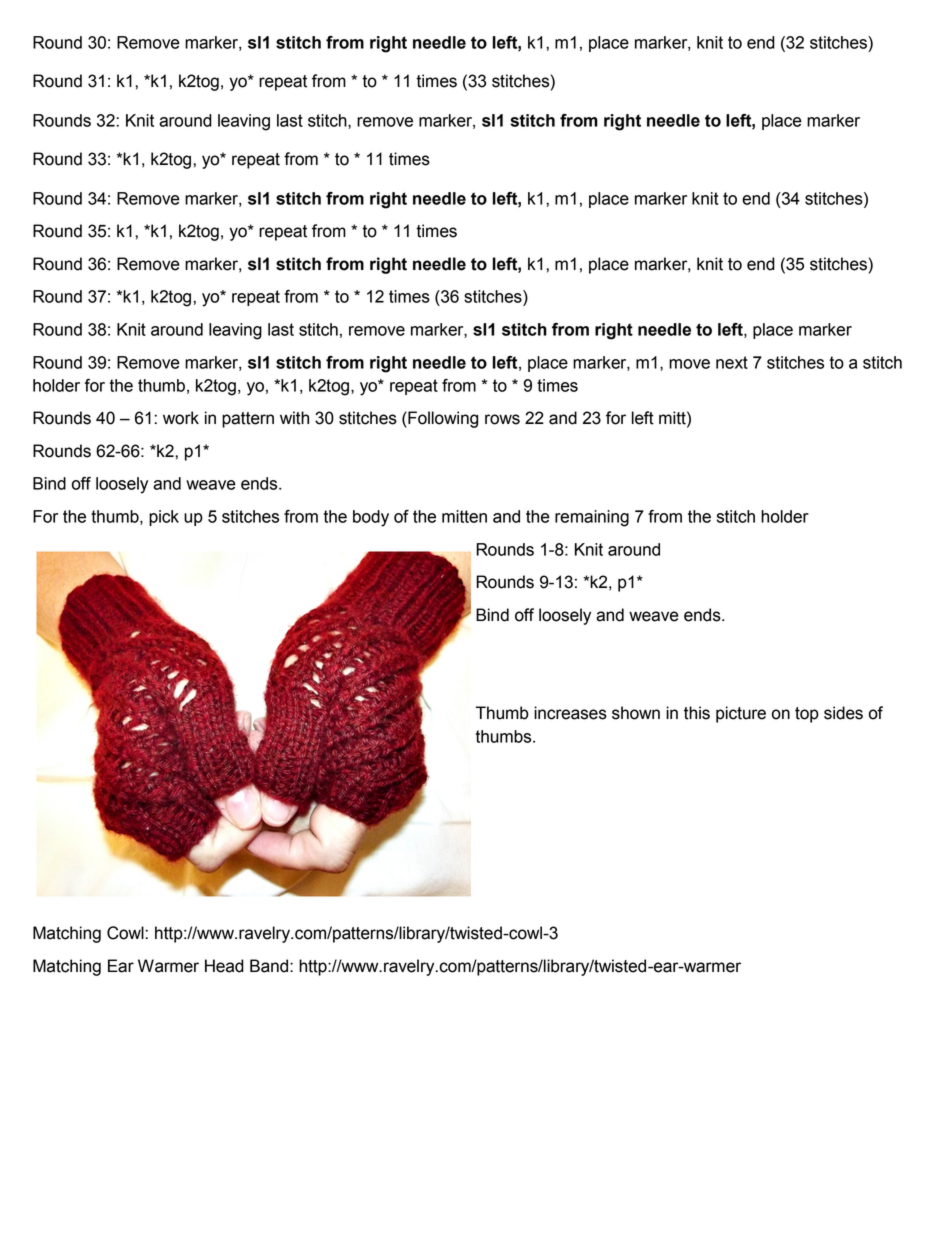 This screenshot has height=1233, width=952. I want to click on top, so click(807, 715).
